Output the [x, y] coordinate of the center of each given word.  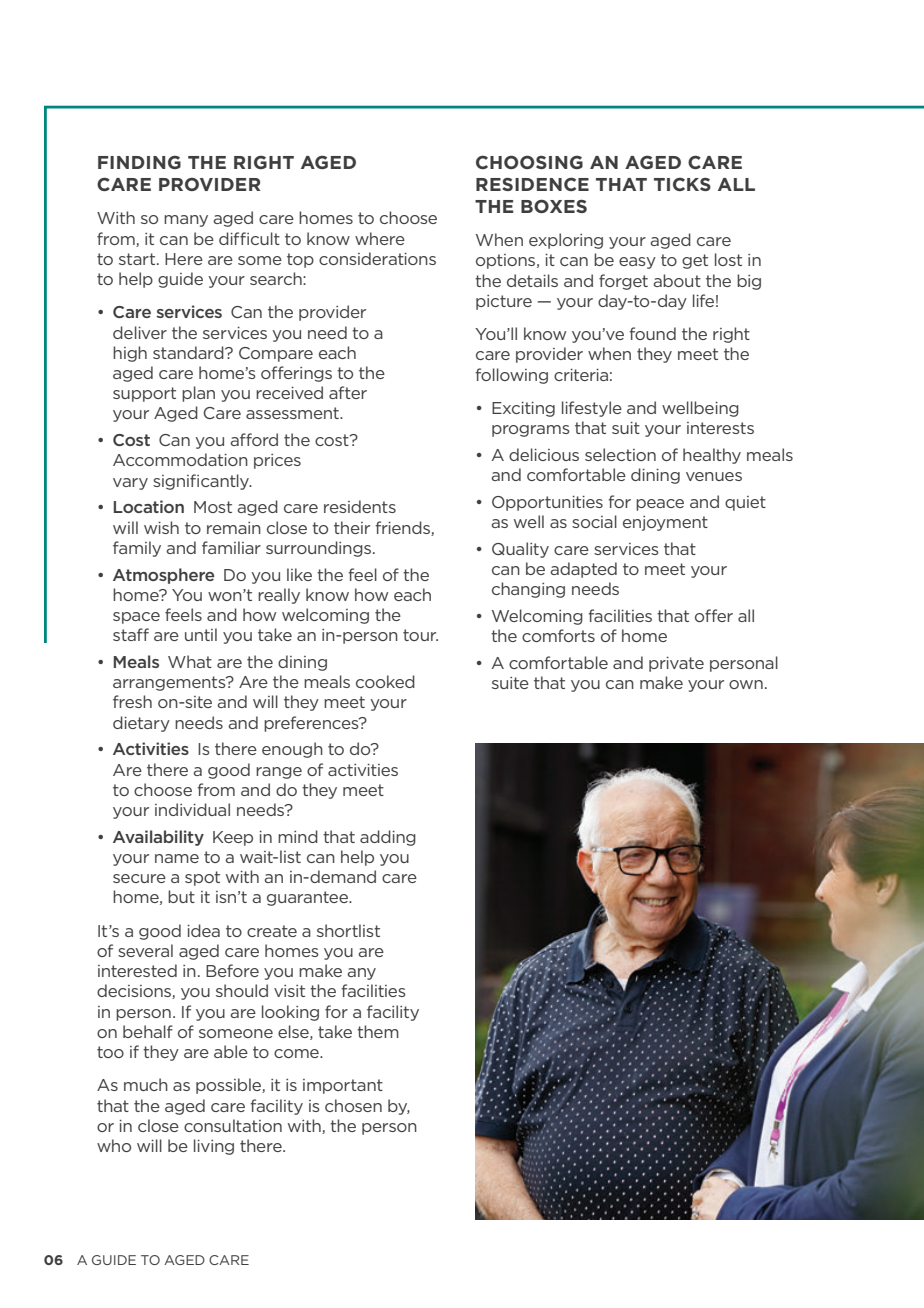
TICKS [682, 184]
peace [660, 505]
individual [192, 809]
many [186, 221]
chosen [353, 1105]
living [214, 1147]
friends [403, 528]
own [746, 684]
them [378, 1031]
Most [213, 507]
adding [388, 838]
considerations [377, 258]
